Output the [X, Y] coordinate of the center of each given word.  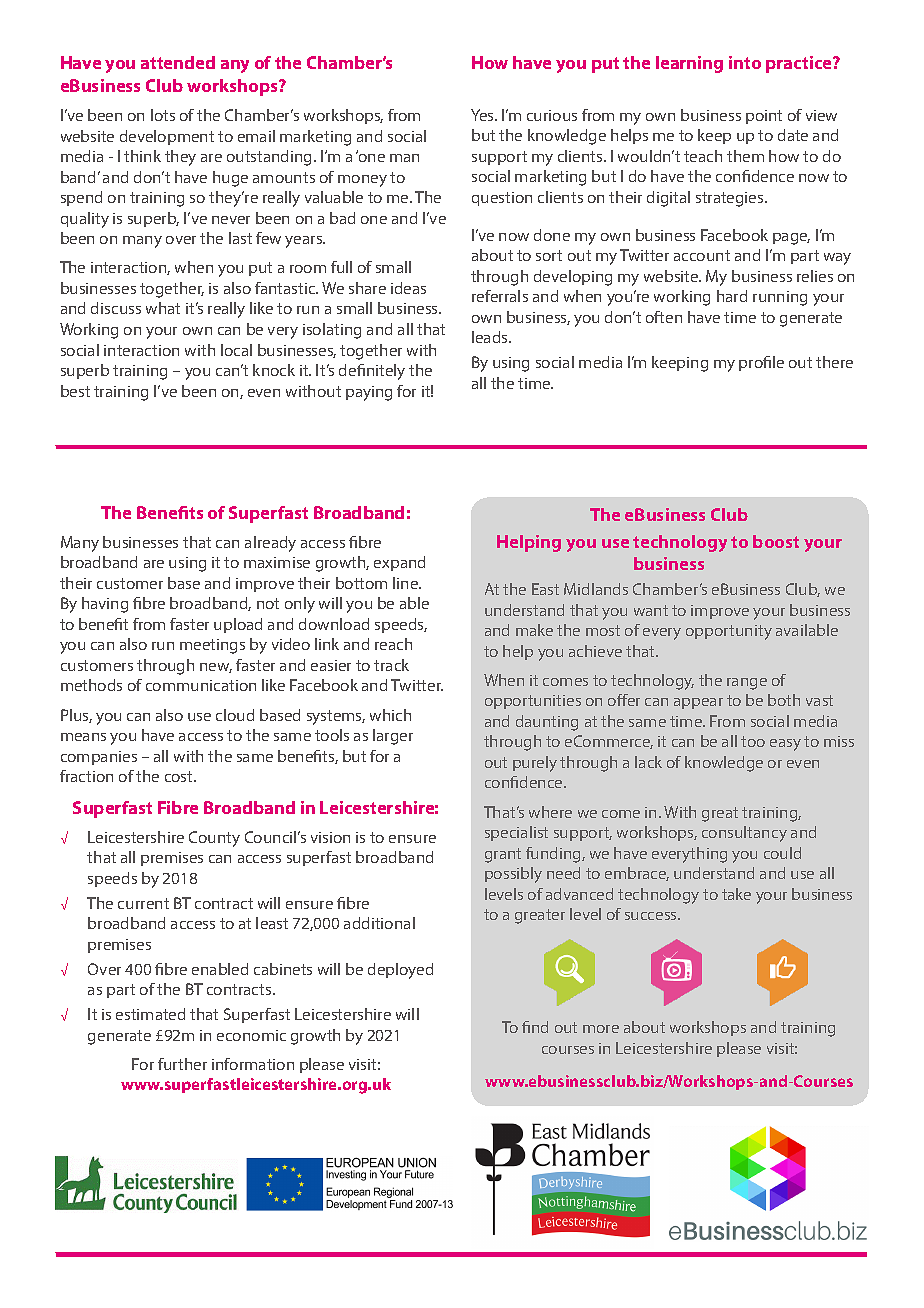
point [764, 117]
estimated [150, 1014]
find [535, 1027]
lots [163, 115]
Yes [483, 115]
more [601, 1029]
